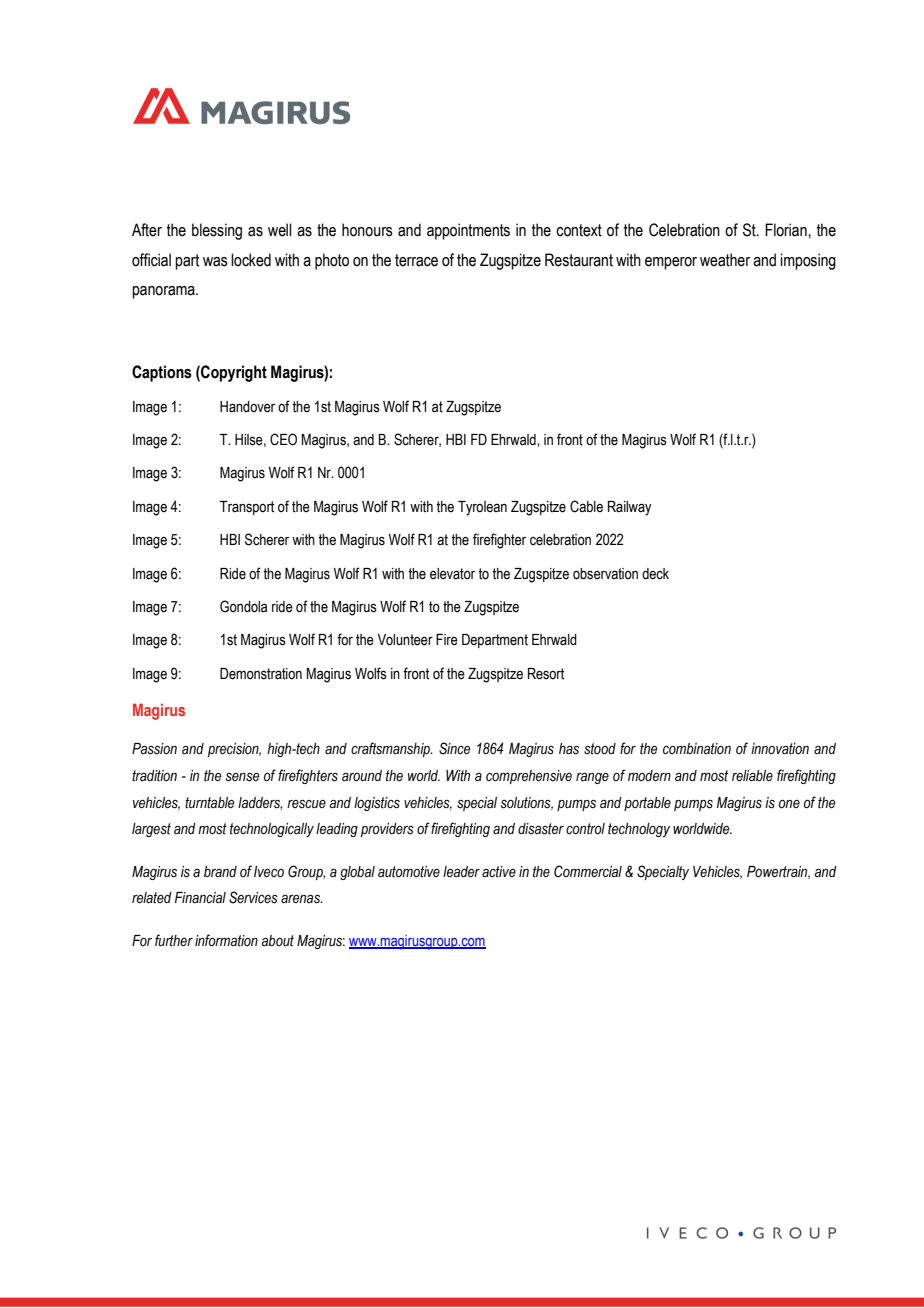 The height and width of the screenshot is (1308, 924). I want to click on weather, so click(725, 260).
